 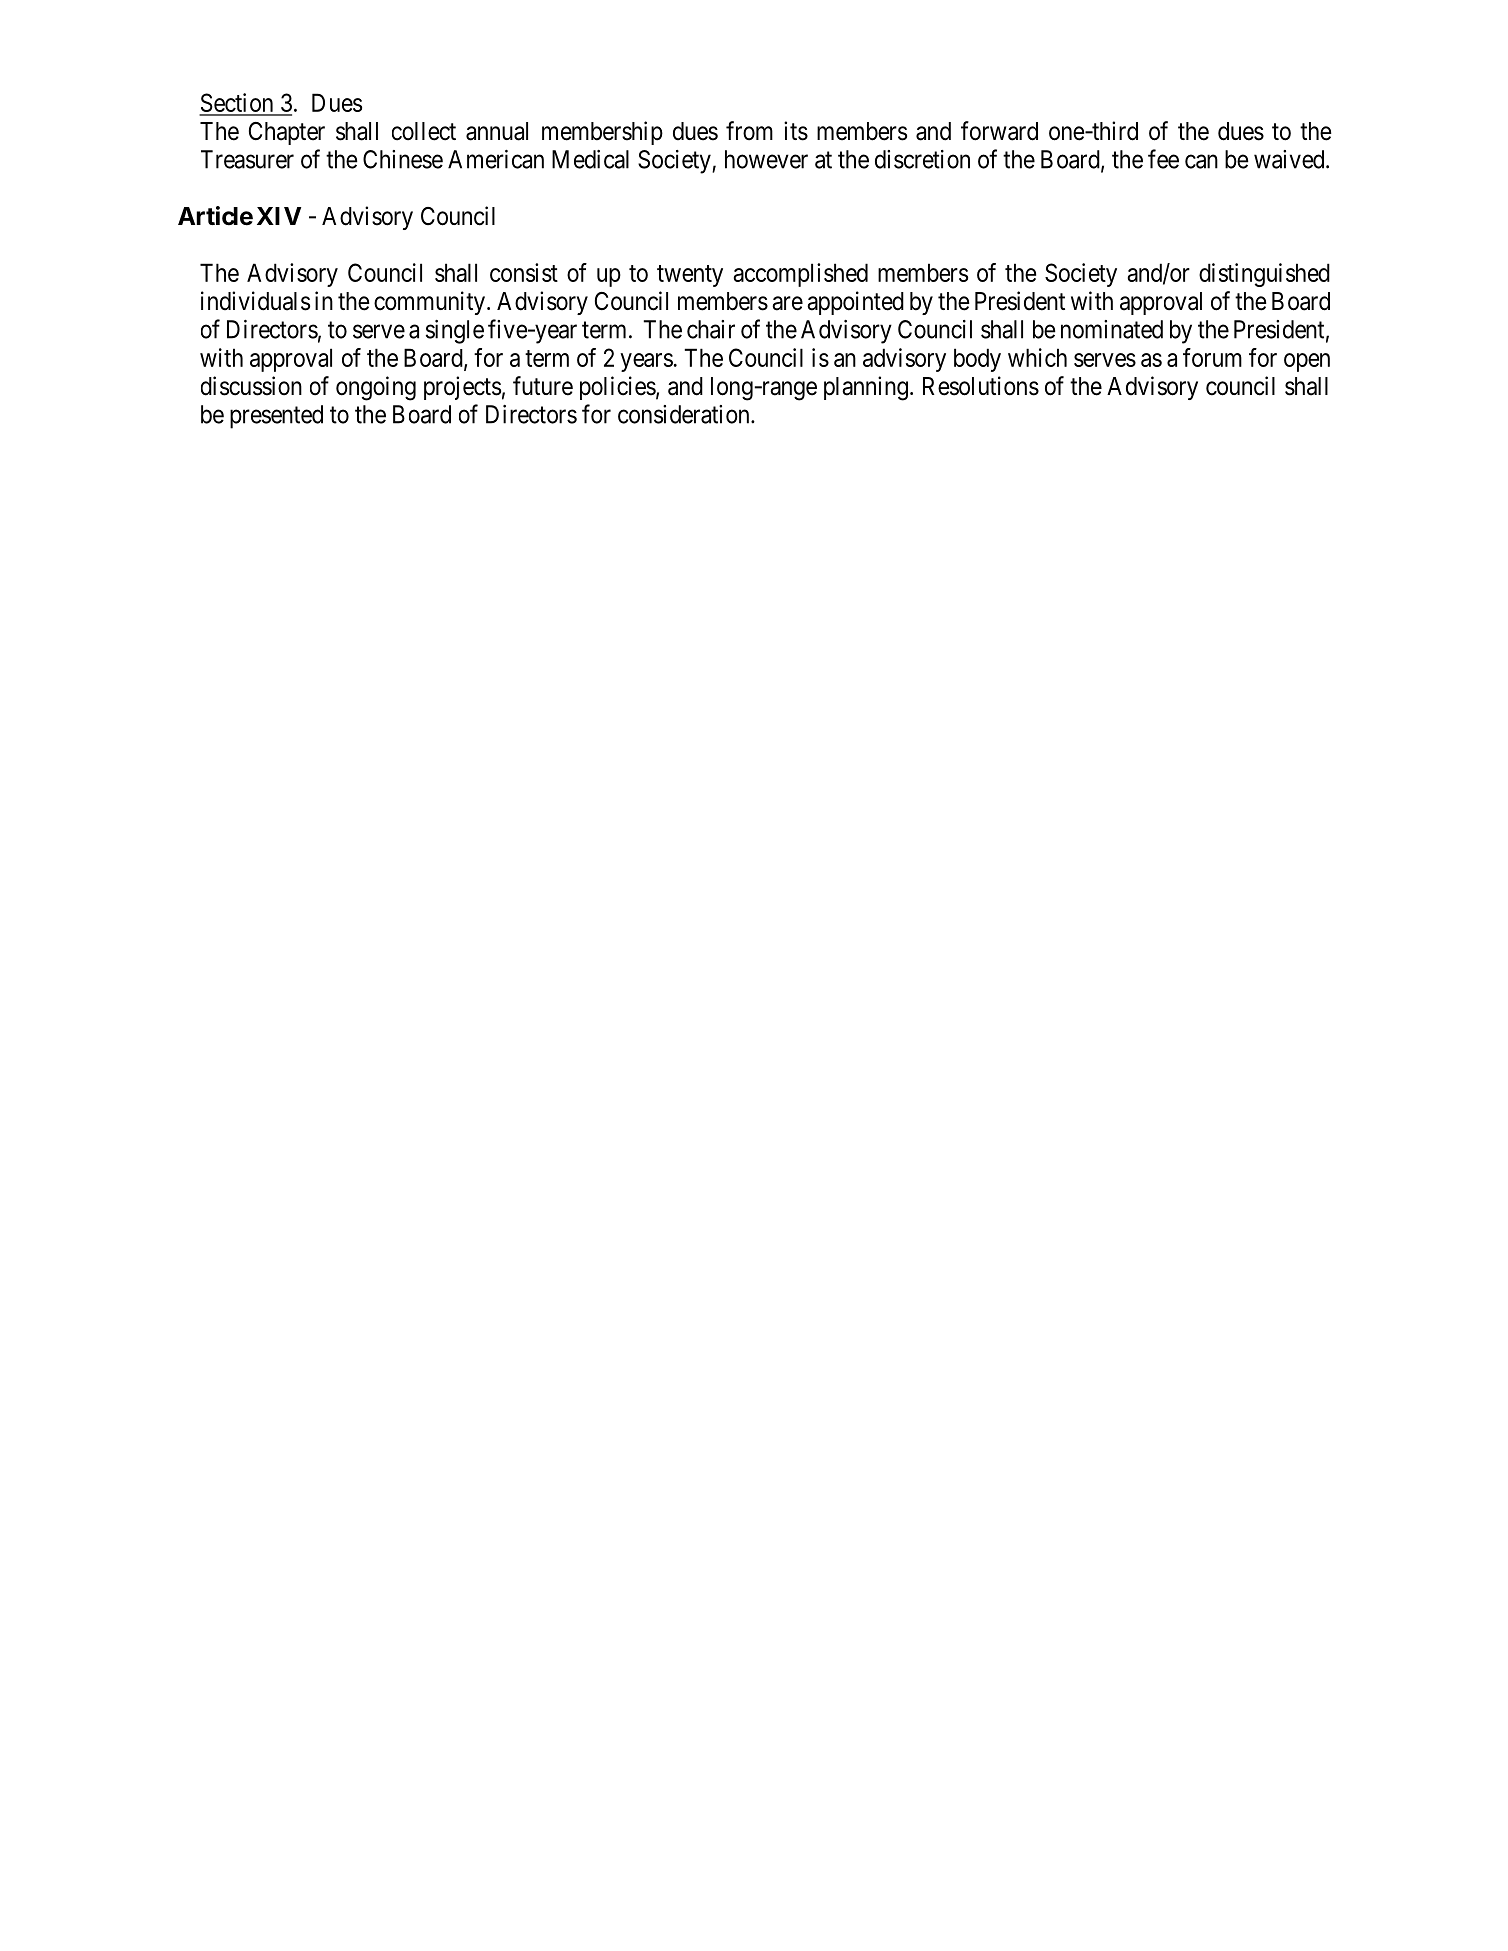 I want to click on collect, so click(x=424, y=131).
